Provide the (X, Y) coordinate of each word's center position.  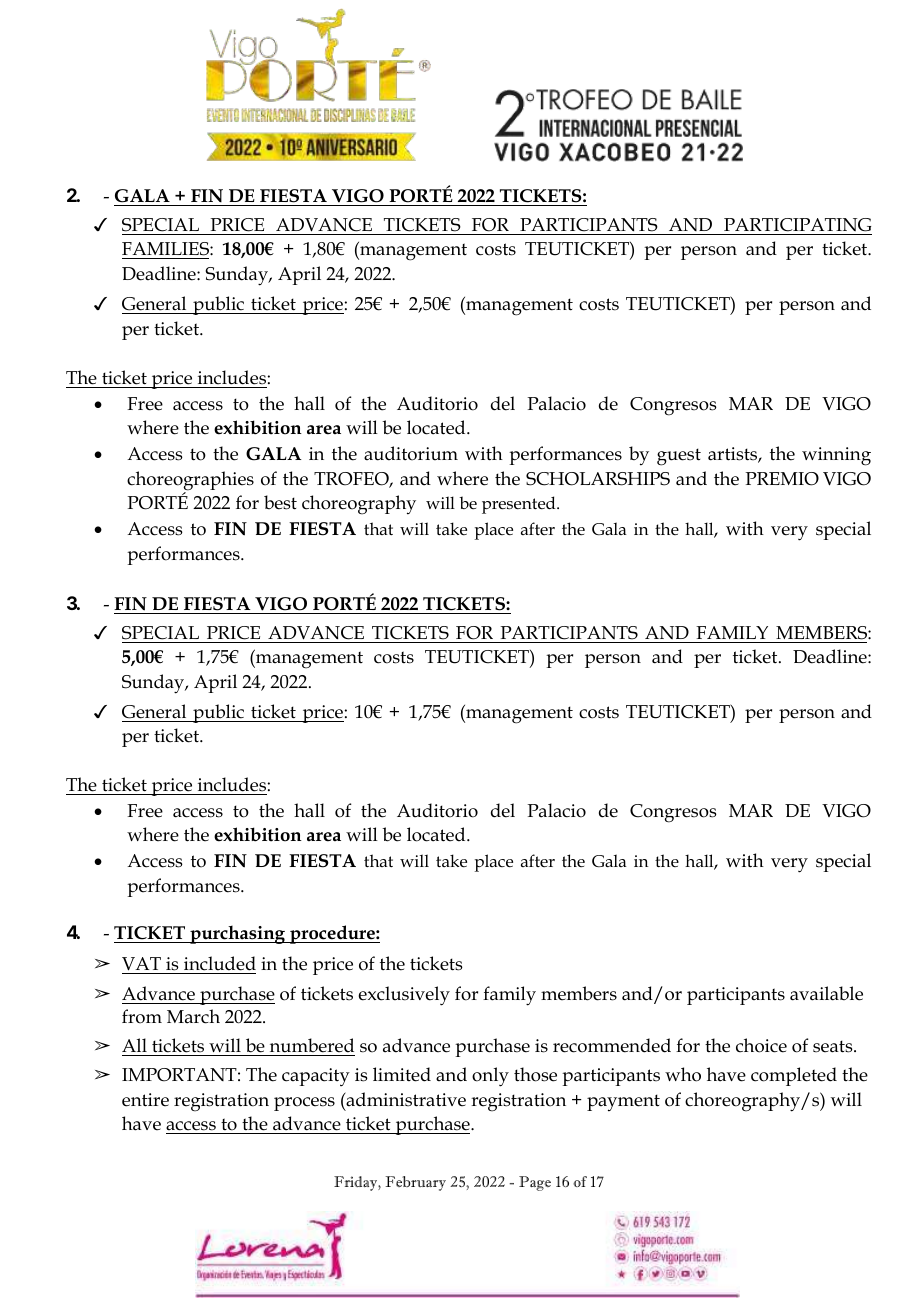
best (280, 502)
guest (679, 457)
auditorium (411, 453)
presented (520, 505)
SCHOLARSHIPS (598, 479)
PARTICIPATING (797, 225)
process (304, 1104)
